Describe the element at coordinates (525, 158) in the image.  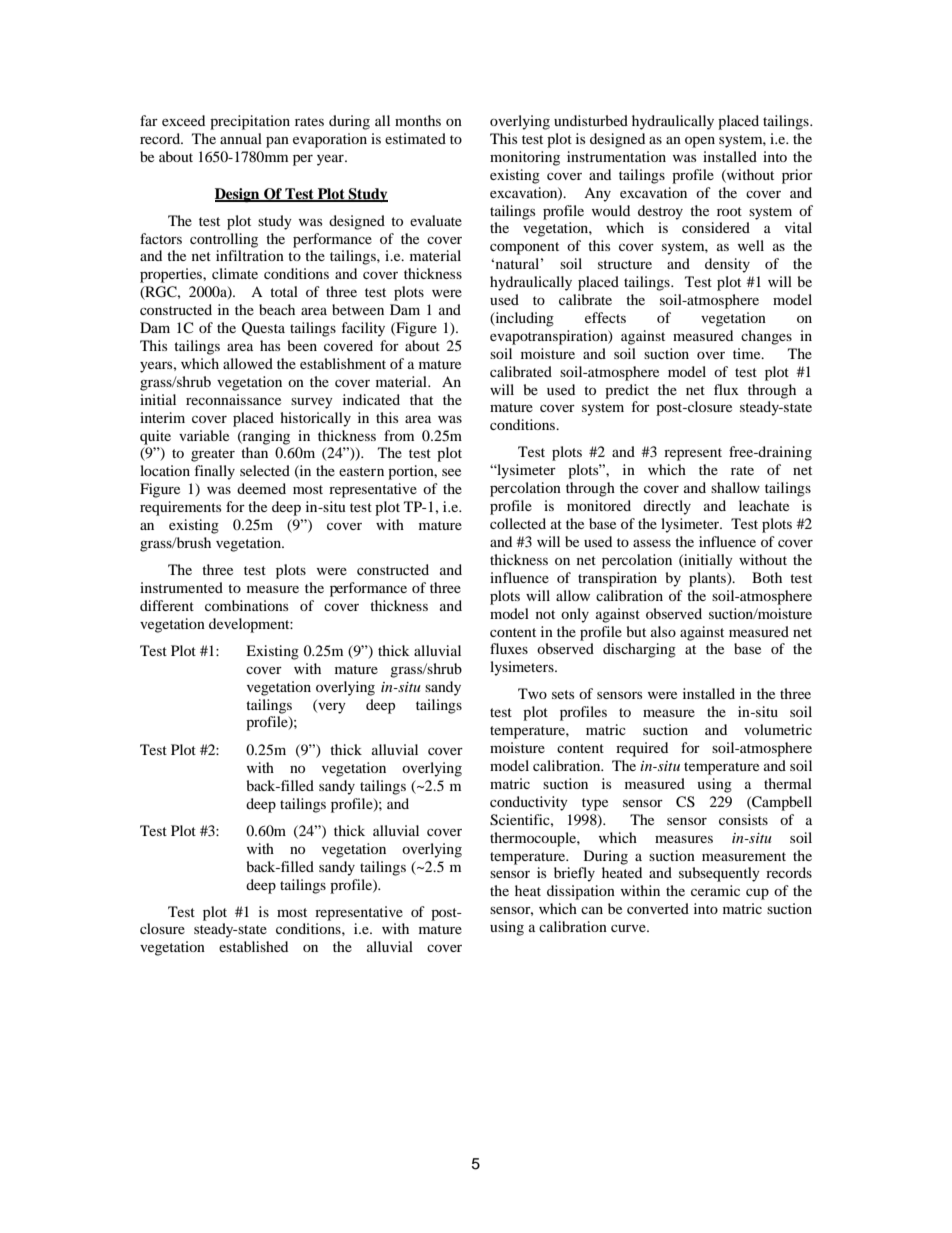
I see `monitoring` at that location.
